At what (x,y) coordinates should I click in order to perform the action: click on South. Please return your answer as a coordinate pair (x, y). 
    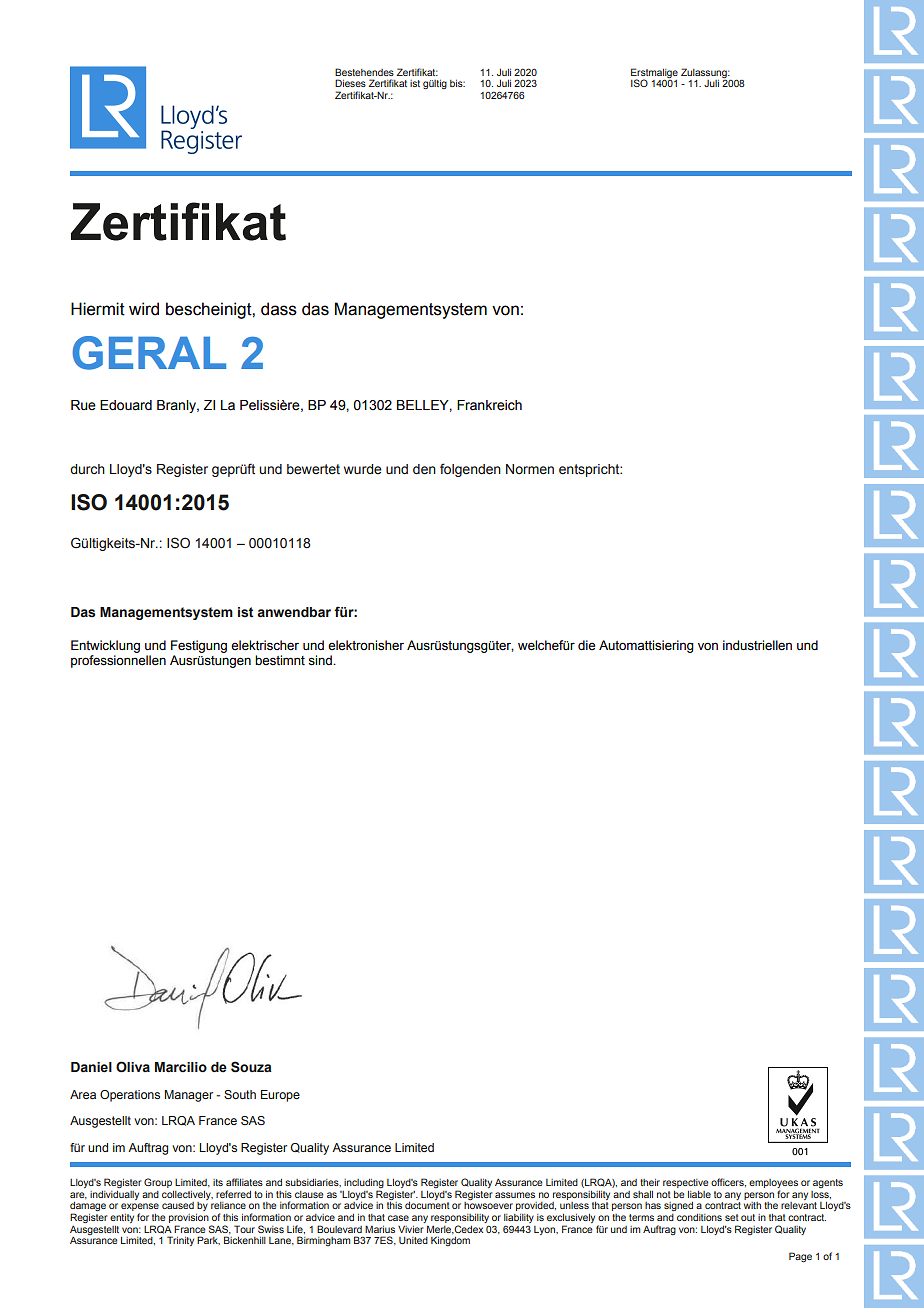
    Looking at the image, I should click on (240, 1094).
